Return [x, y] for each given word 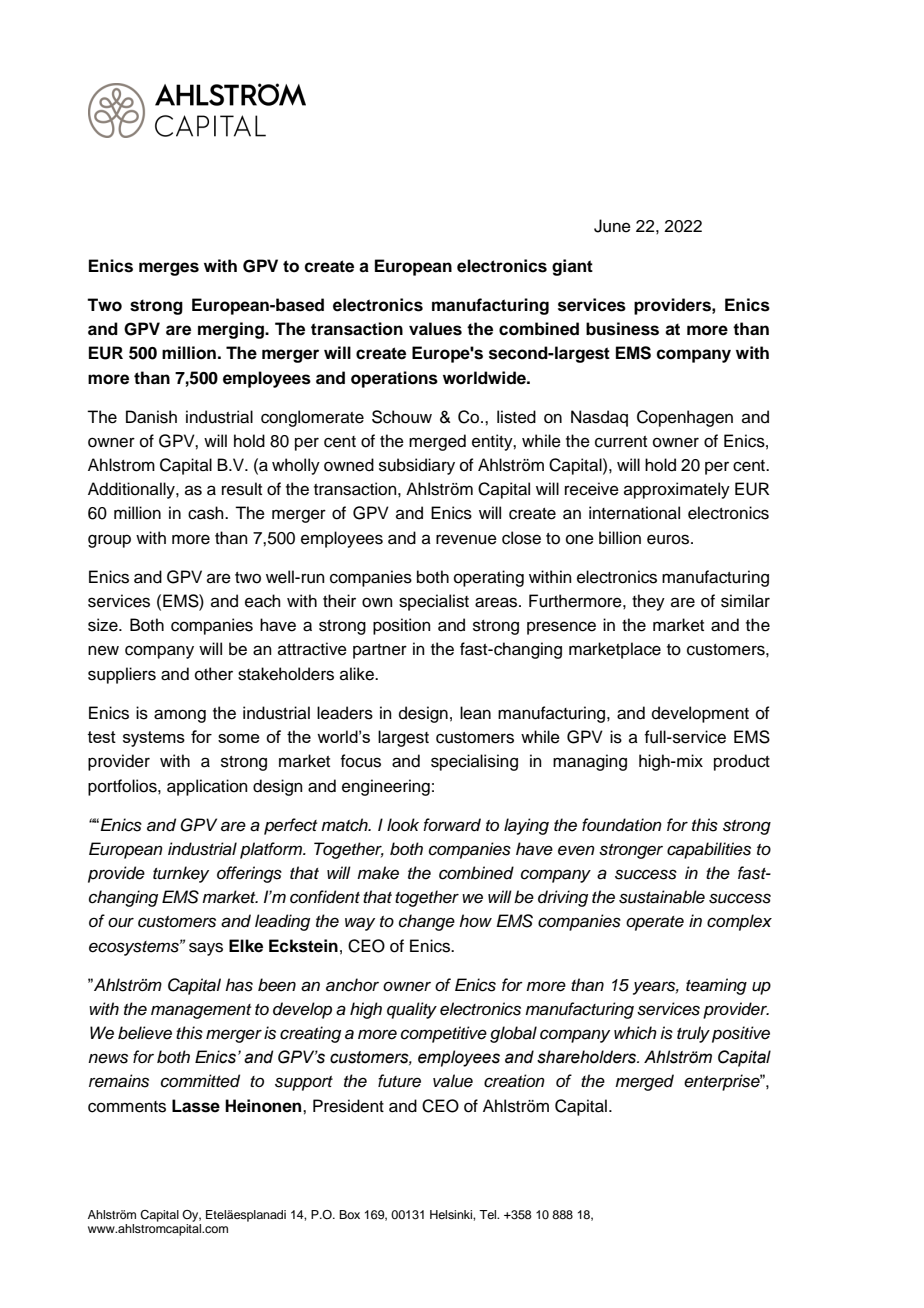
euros [669, 539]
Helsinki [452, 1214]
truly [693, 1034]
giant [572, 267]
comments [127, 1107]
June [612, 226]
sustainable [662, 897]
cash [207, 513]
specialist [434, 602]
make [378, 873]
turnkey [181, 874]
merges [169, 269]
